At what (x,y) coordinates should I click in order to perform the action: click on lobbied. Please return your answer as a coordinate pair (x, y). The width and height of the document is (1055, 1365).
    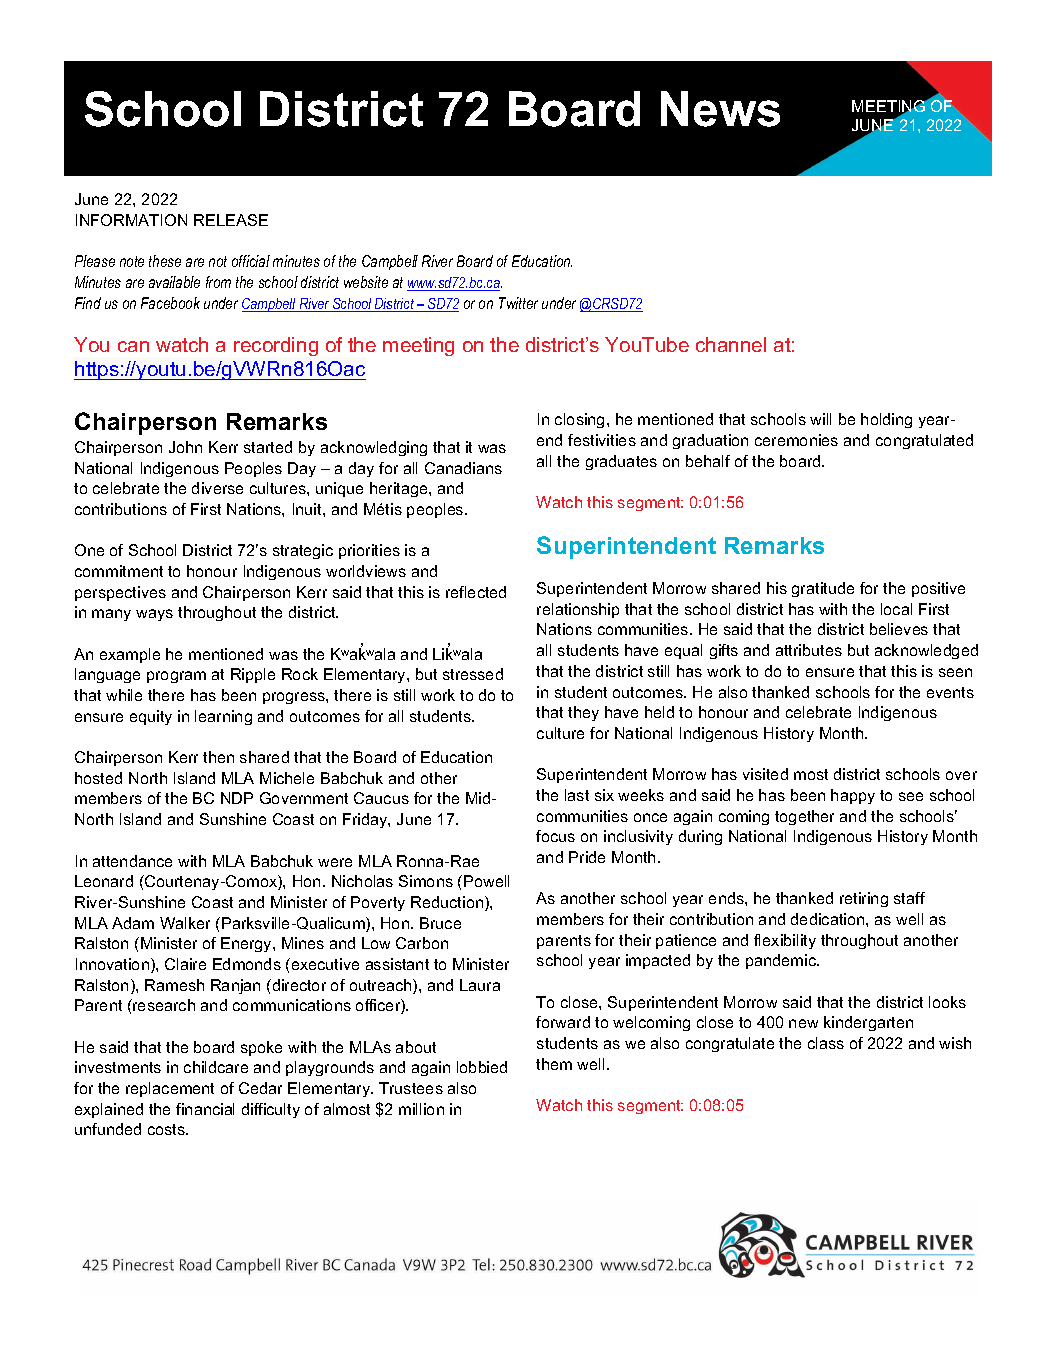
    Looking at the image, I should click on (482, 1067).
